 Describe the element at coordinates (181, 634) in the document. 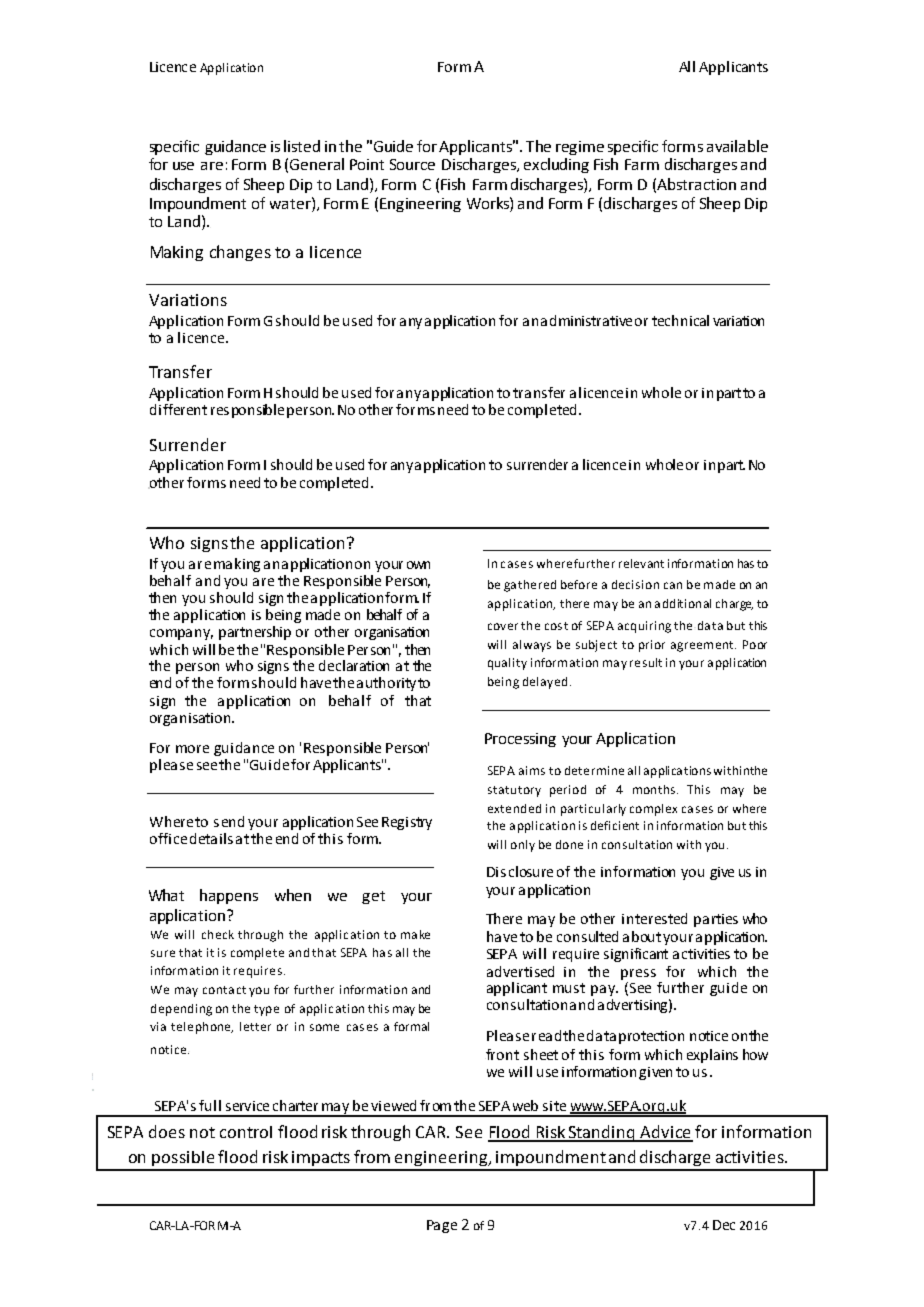

I see `company` at that location.
